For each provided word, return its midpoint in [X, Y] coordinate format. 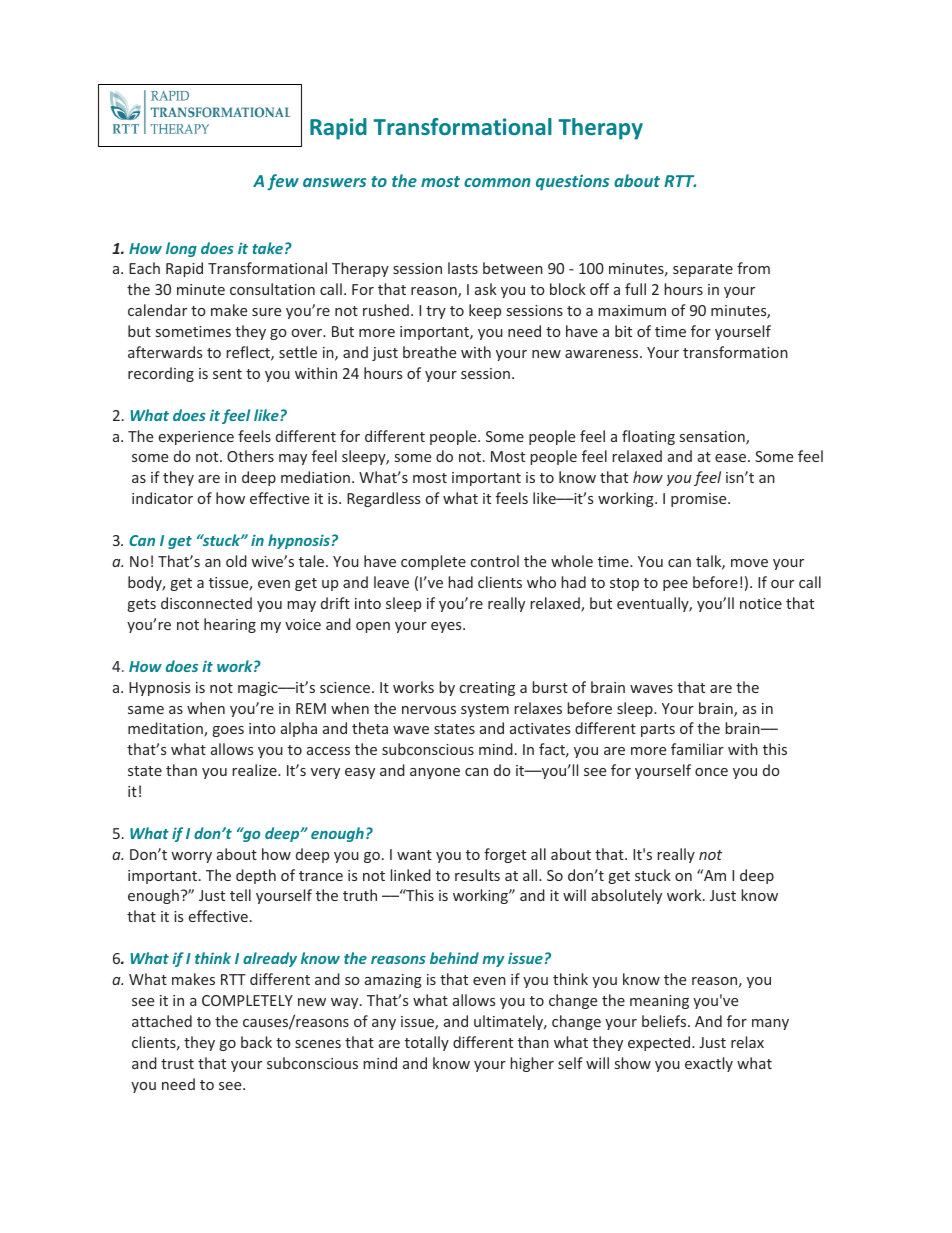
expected [660, 1043]
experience [196, 438]
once [711, 772]
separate [703, 270]
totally [427, 1043]
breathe [429, 352]
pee [675, 585]
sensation [713, 438]
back [256, 1042]
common [497, 182]
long [181, 249]
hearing [230, 625]
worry [191, 857]
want [414, 855]
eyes [447, 627]
